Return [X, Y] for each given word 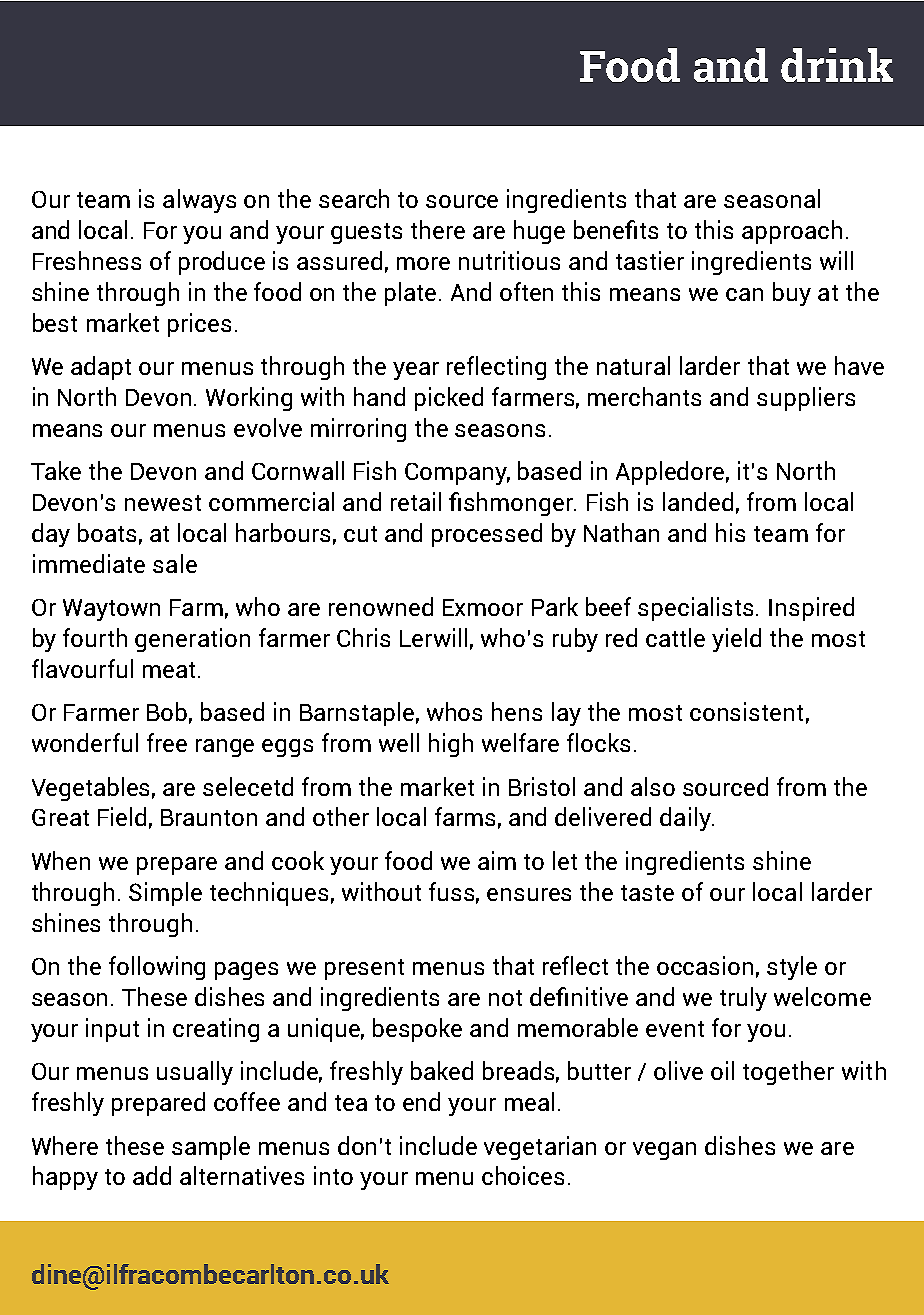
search [354, 198]
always [199, 201]
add [152, 1175]
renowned [381, 606]
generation [192, 640]
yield [736, 640]
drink [837, 65]
